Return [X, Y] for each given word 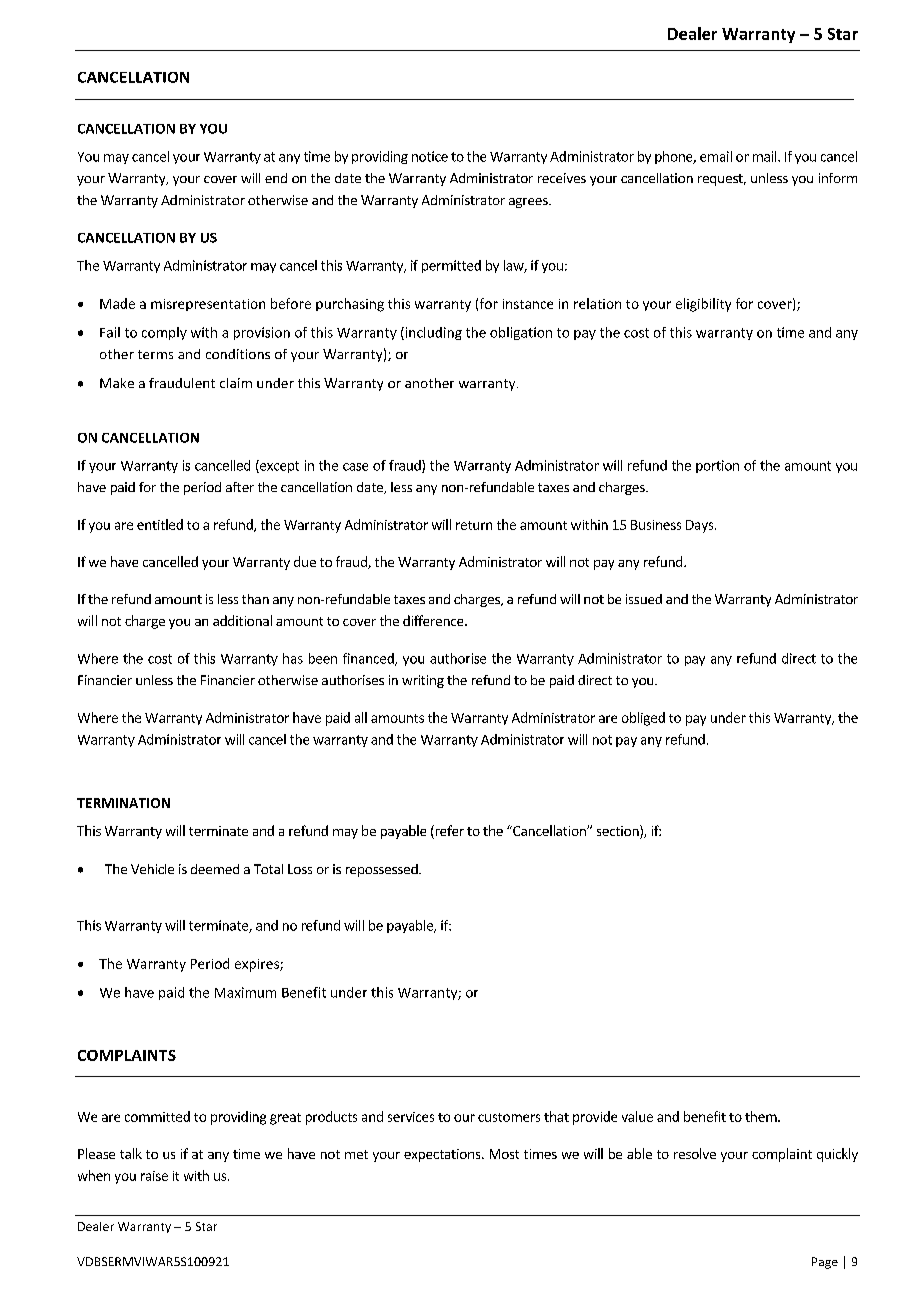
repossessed [383, 870]
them [762, 1116]
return [474, 525]
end [276, 178]
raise [154, 1176]
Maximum [245, 992]
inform [838, 178]
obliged [643, 719]
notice [430, 156]
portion [717, 466]
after [240, 487]
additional [242, 620]
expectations [443, 1155]
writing [423, 681]
